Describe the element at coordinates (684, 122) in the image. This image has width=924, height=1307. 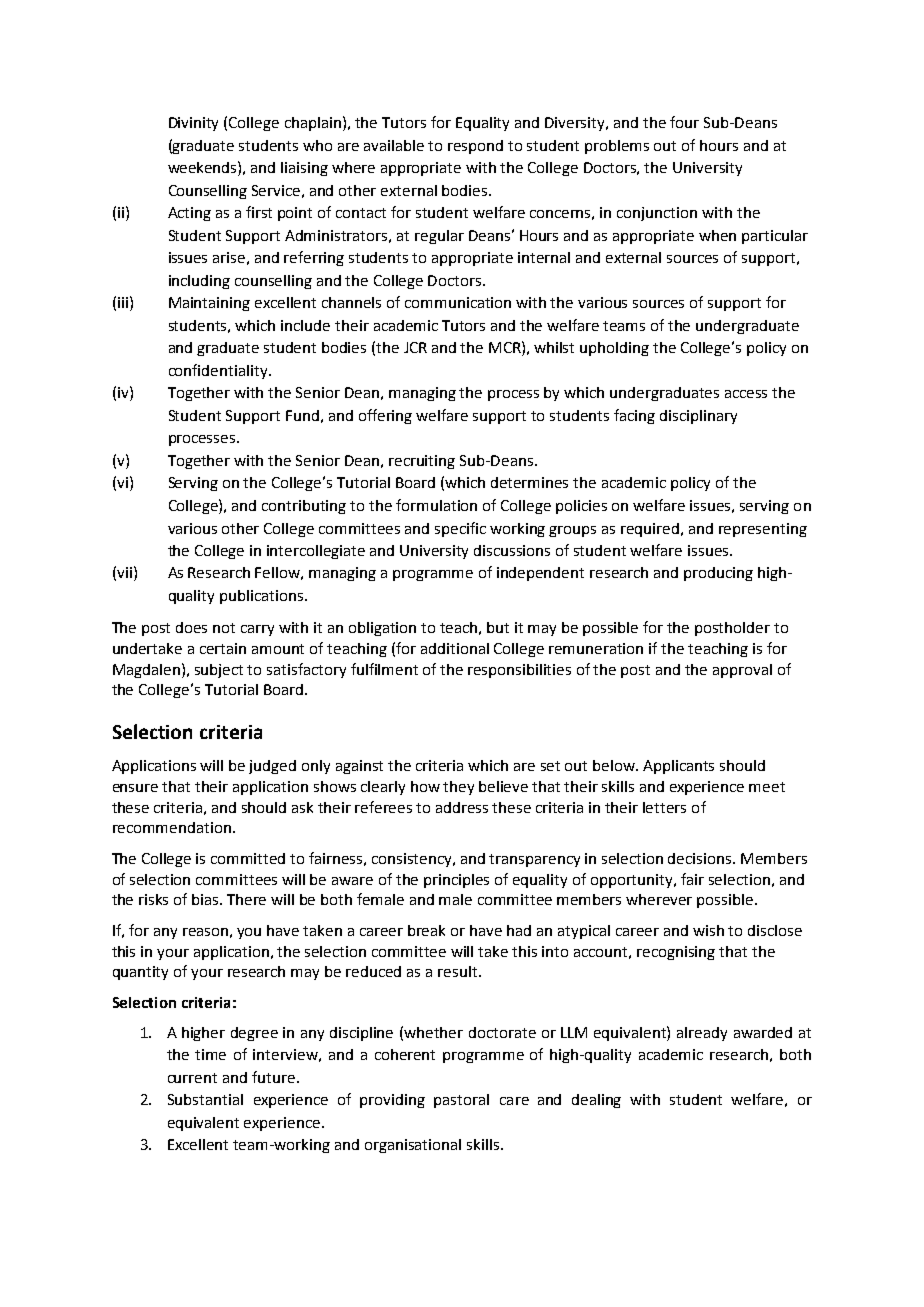
I see `four` at that location.
